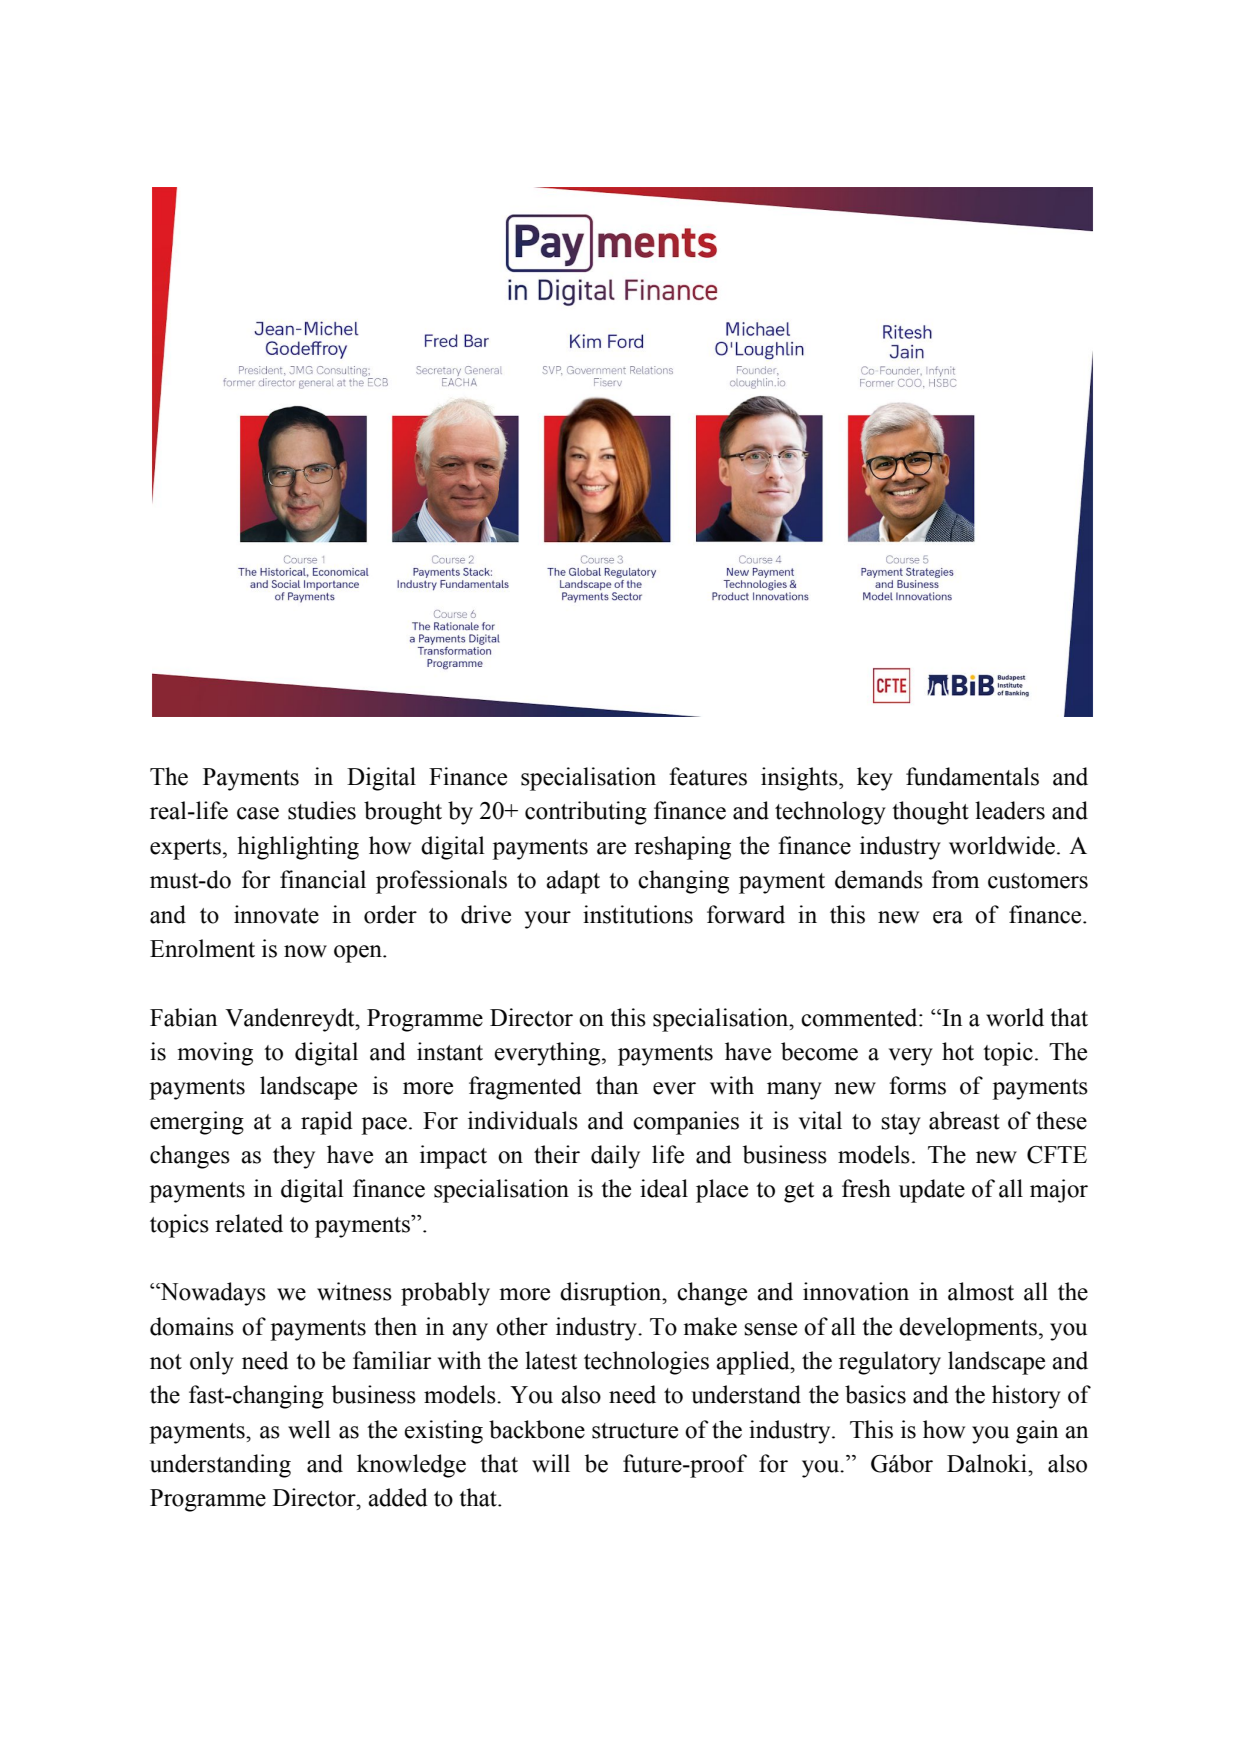 The image size is (1239, 1753). I want to click on gain, so click(1037, 1432).
